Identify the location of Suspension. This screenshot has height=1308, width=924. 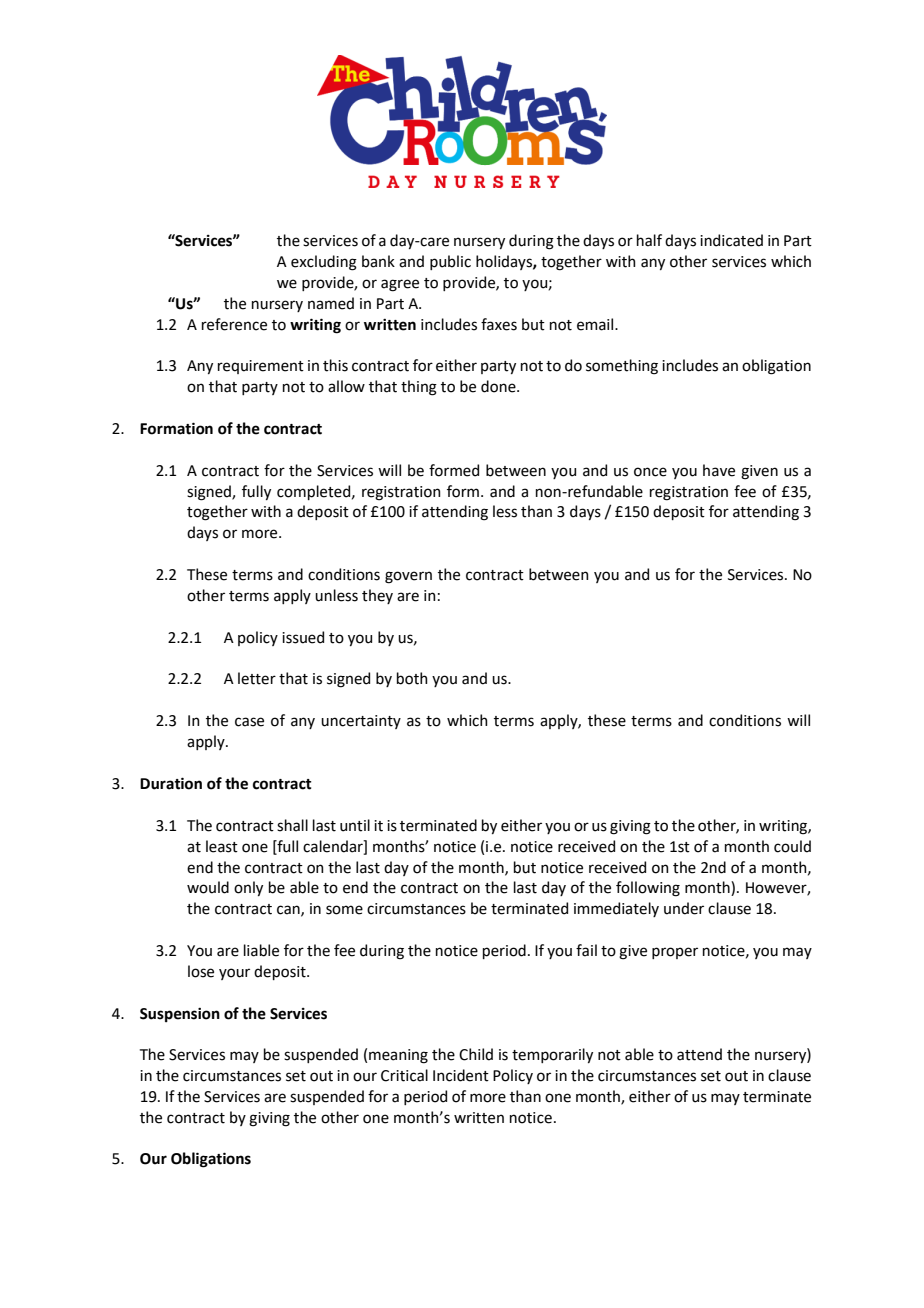
(180, 1015).
